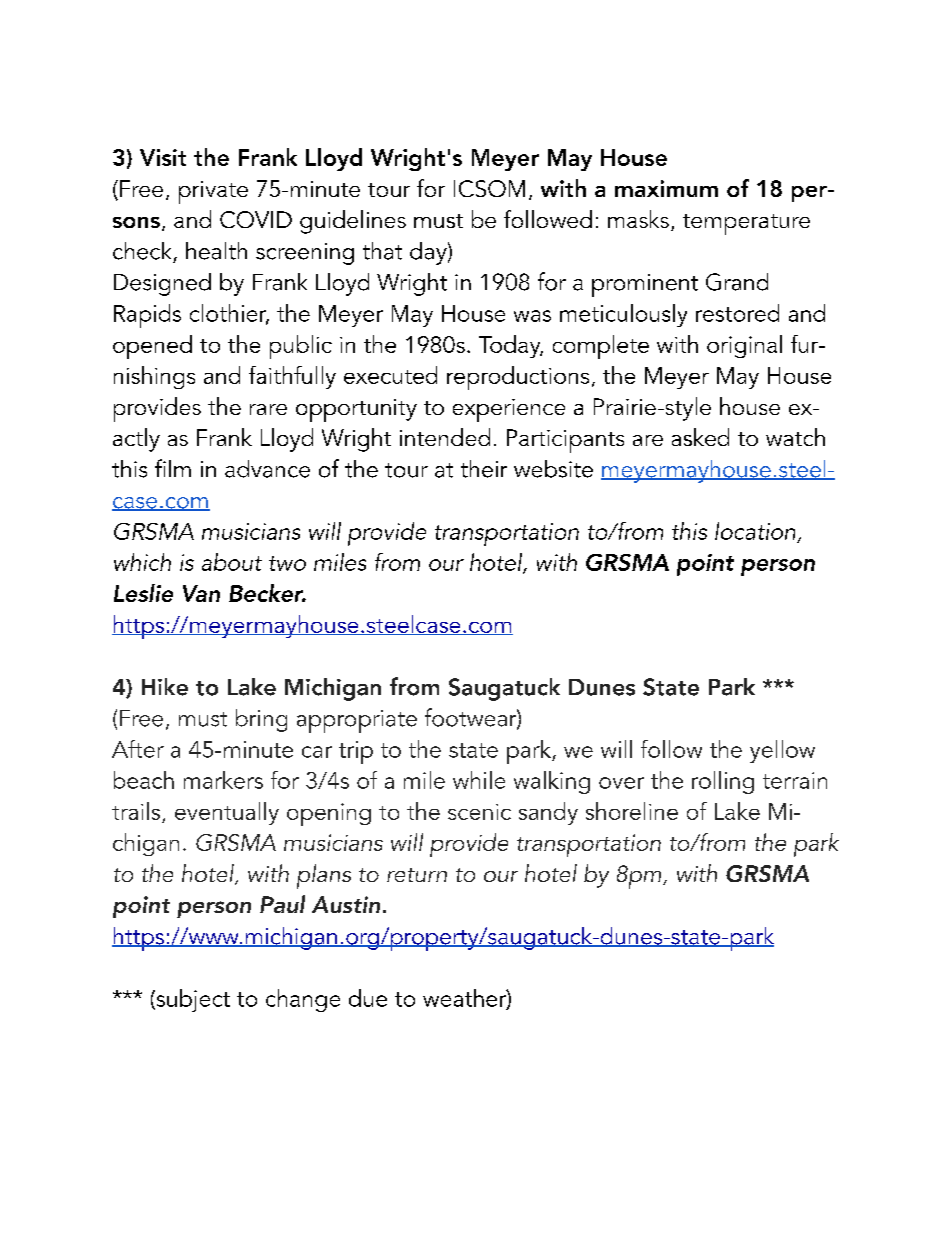 The width and height of the document is (952, 1233). I want to click on private, so click(213, 192).
